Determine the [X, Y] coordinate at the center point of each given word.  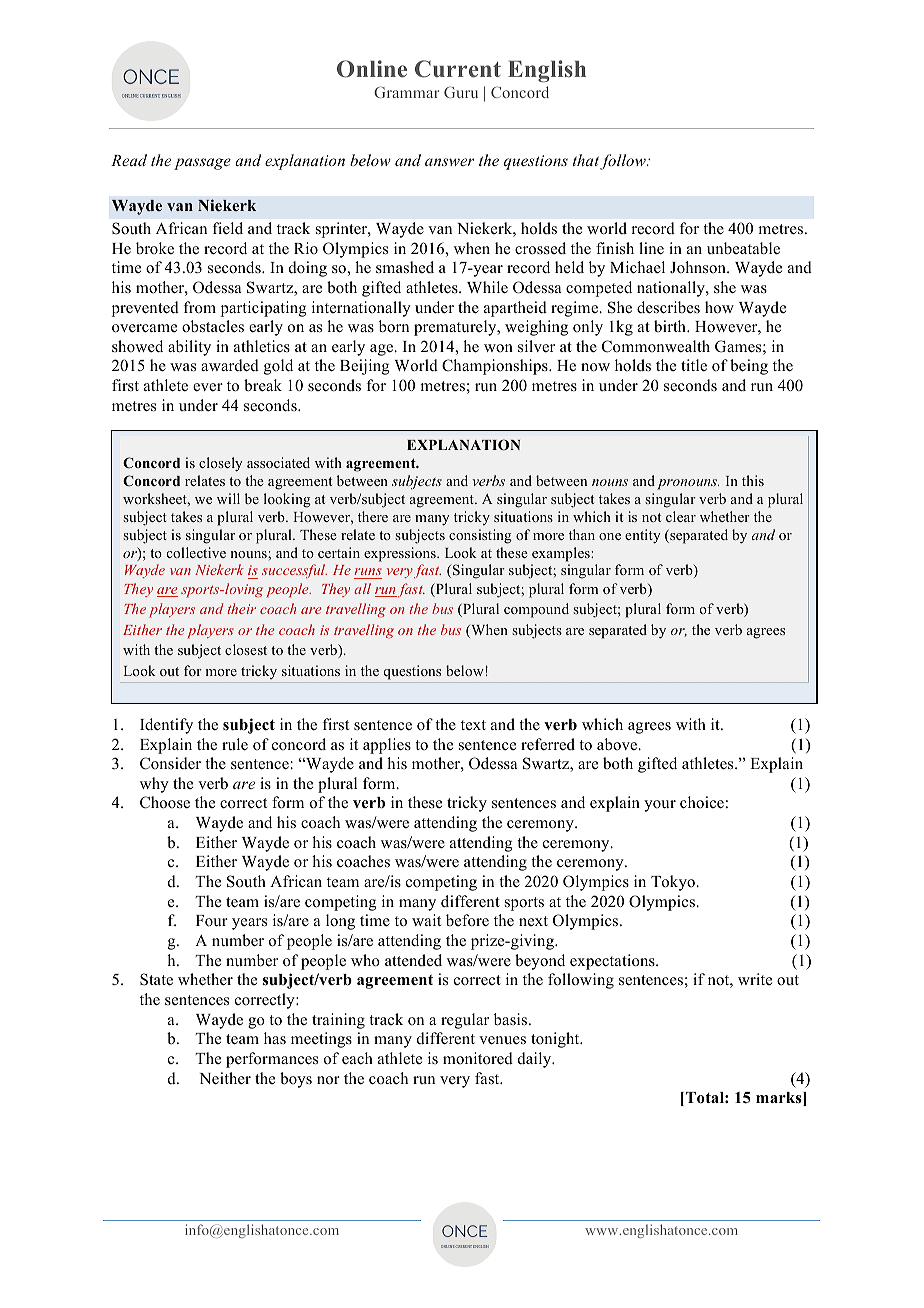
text [473, 725]
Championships [496, 367]
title [694, 365]
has [275, 1038]
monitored [478, 1058]
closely [220, 464]
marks [780, 1099]
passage [202, 164]
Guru [461, 92]
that [587, 162]
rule [235, 744]
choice [702, 802]
